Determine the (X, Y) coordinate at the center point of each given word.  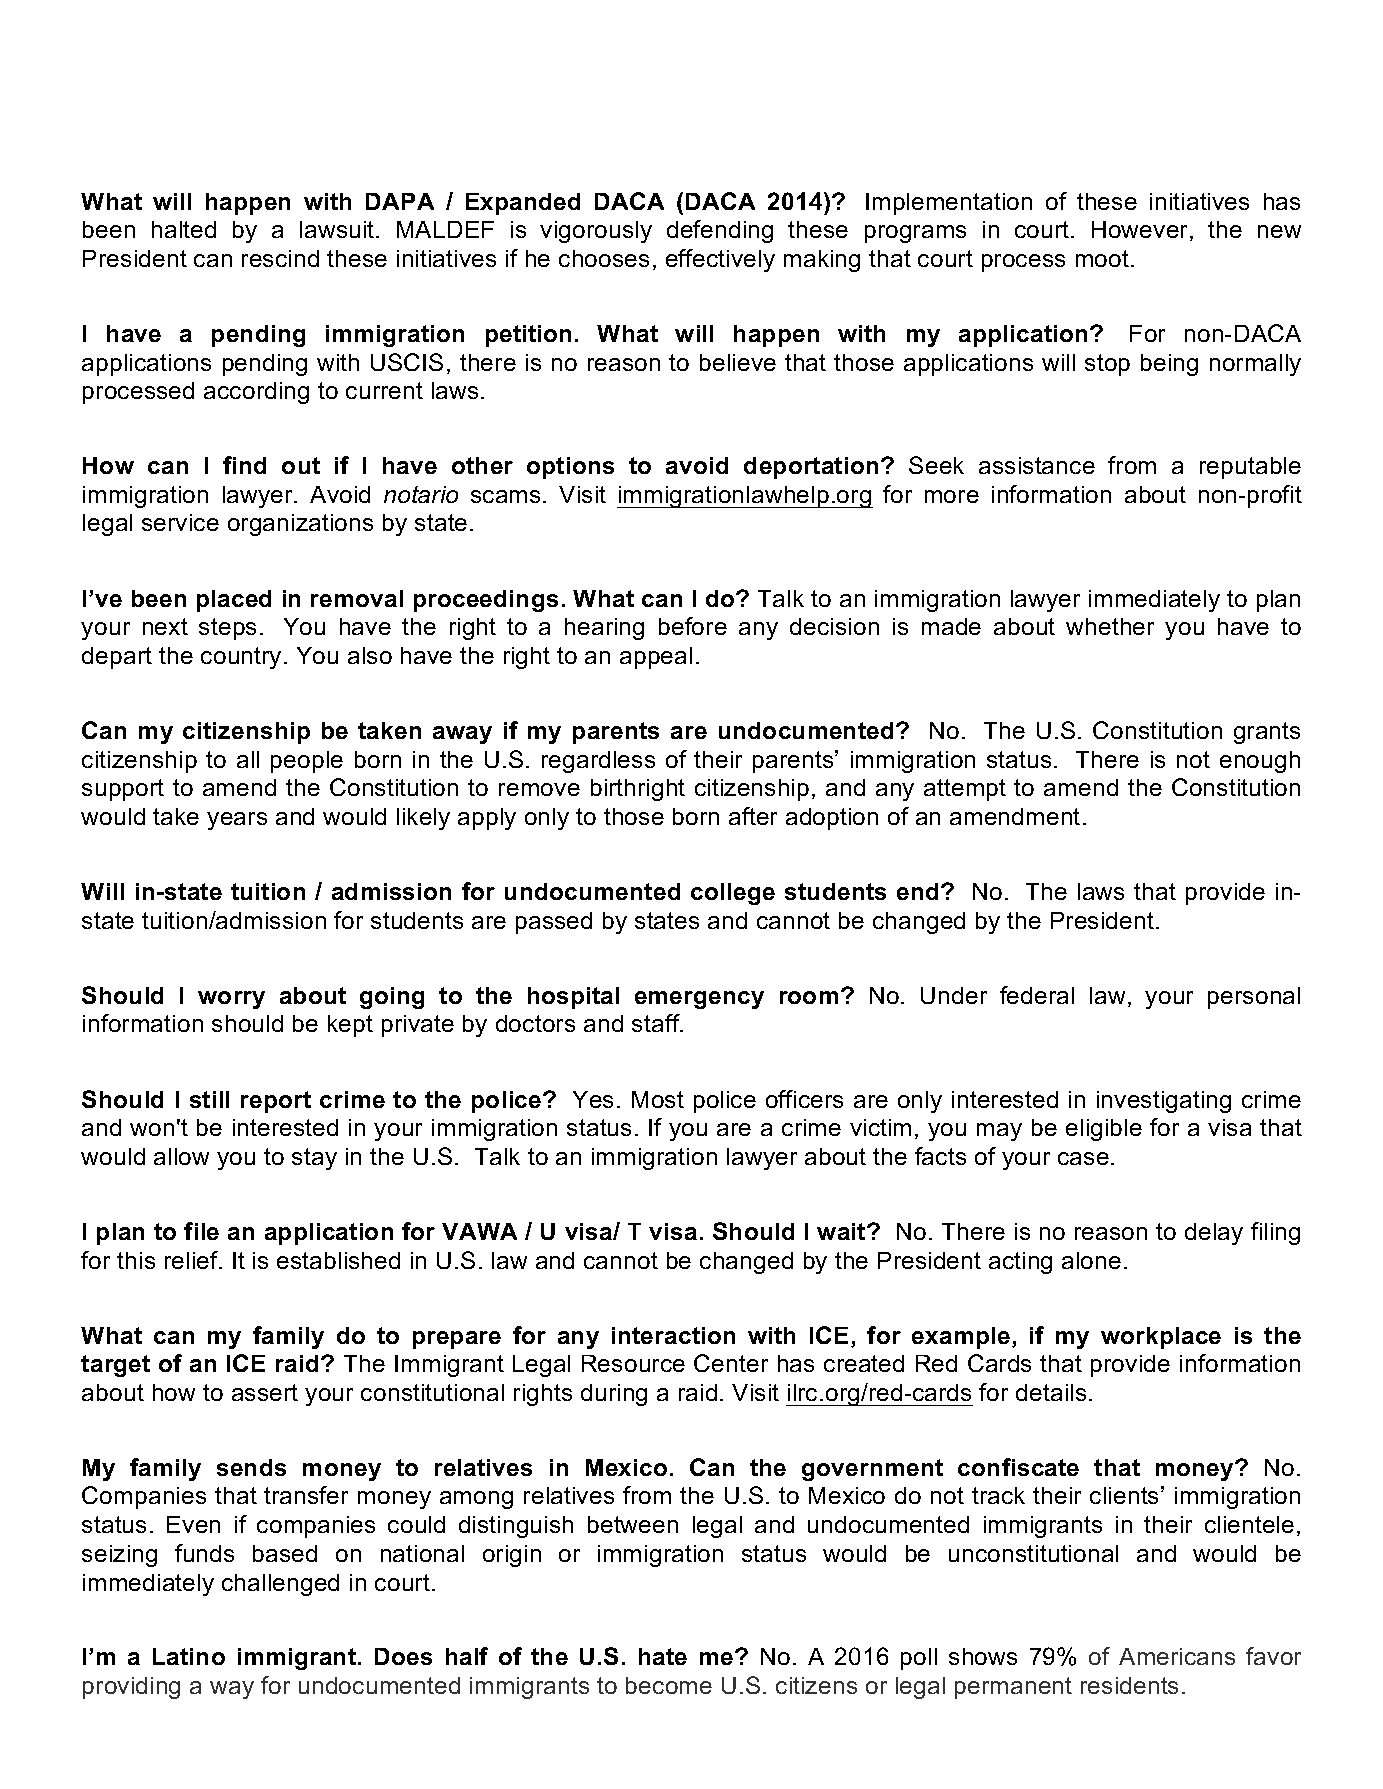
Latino (189, 1656)
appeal (656, 658)
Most (658, 1099)
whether (1110, 626)
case (1083, 1158)
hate (663, 1656)
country (241, 658)
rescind (280, 258)
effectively (720, 260)
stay (314, 1159)
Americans (1177, 1656)
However (1141, 231)
